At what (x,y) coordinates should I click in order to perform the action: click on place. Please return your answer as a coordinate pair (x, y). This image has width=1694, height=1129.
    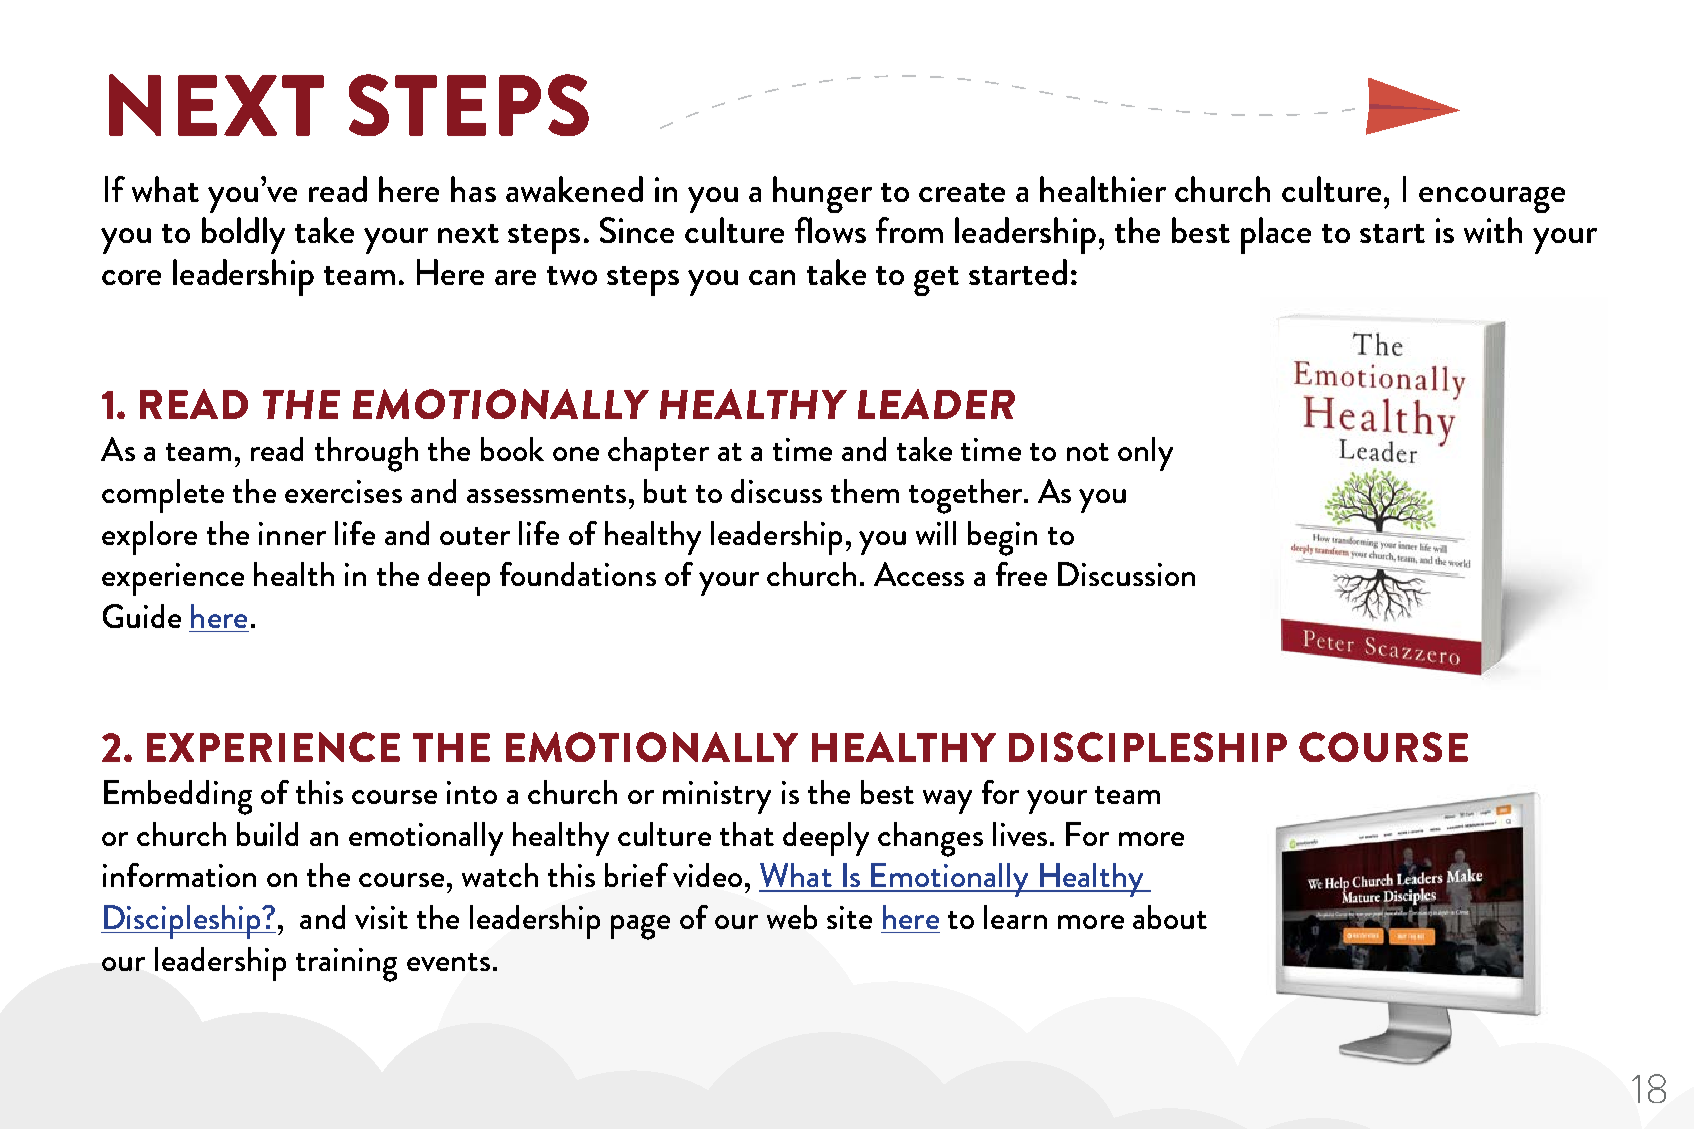
    Looking at the image, I should click on (1276, 235).
